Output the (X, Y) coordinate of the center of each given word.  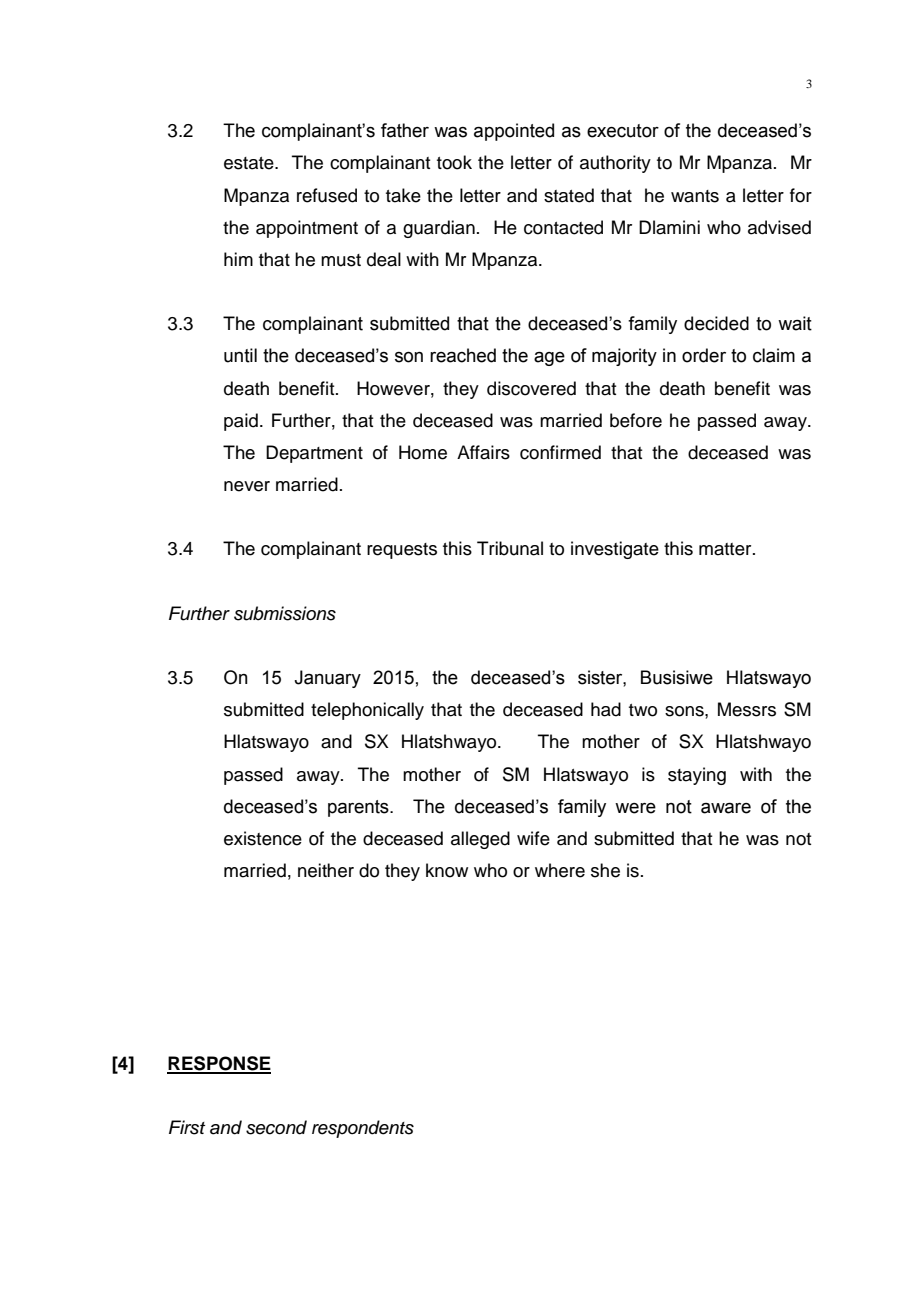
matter (726, 549)
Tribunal (510, 548)
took (454, 162)
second (276, 1127)
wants (695, 196)
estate (250, 163)
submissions (285, 613)
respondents (363, 1129)
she (605, 870)
